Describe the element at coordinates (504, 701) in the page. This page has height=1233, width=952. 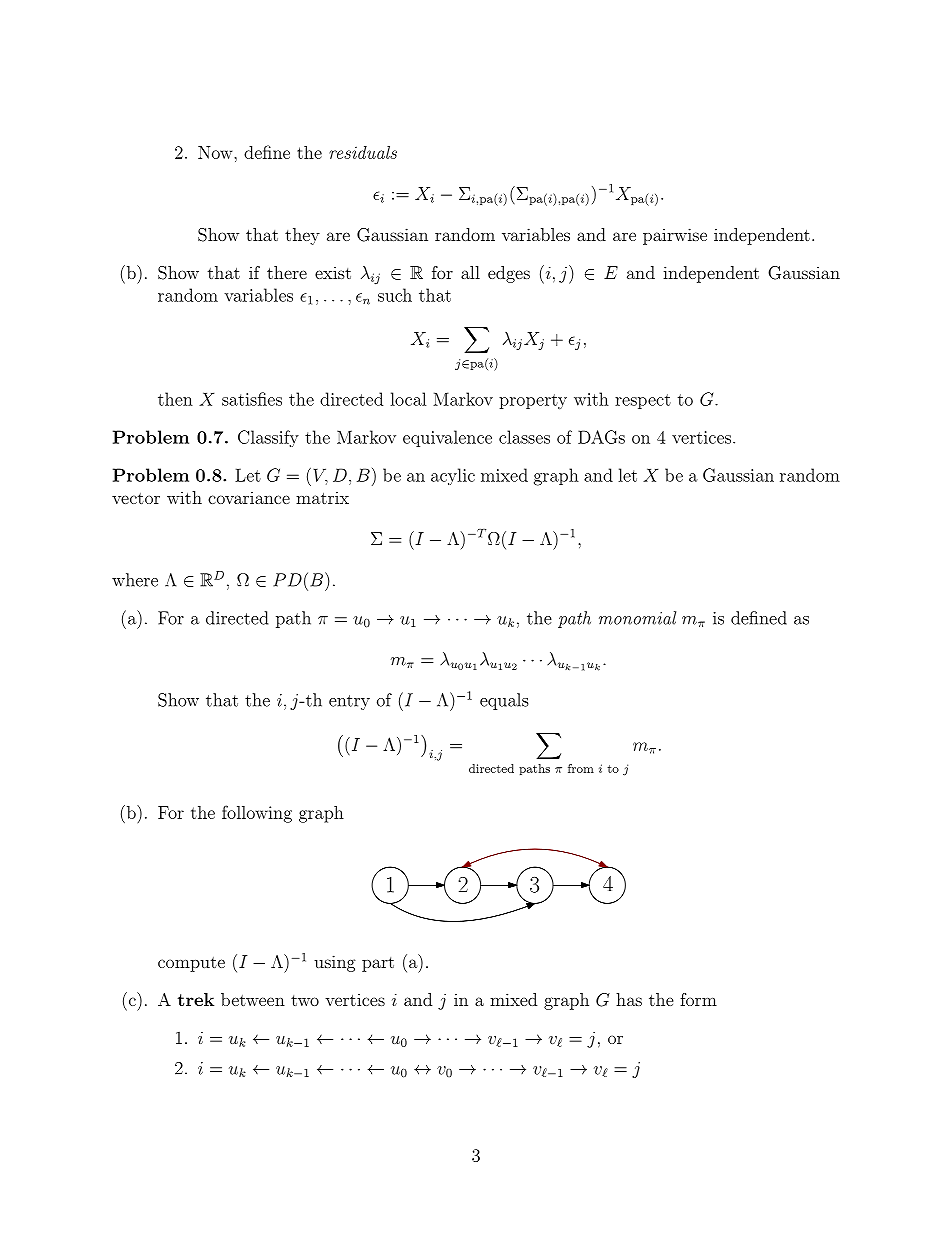
I see `equals` at that location.
